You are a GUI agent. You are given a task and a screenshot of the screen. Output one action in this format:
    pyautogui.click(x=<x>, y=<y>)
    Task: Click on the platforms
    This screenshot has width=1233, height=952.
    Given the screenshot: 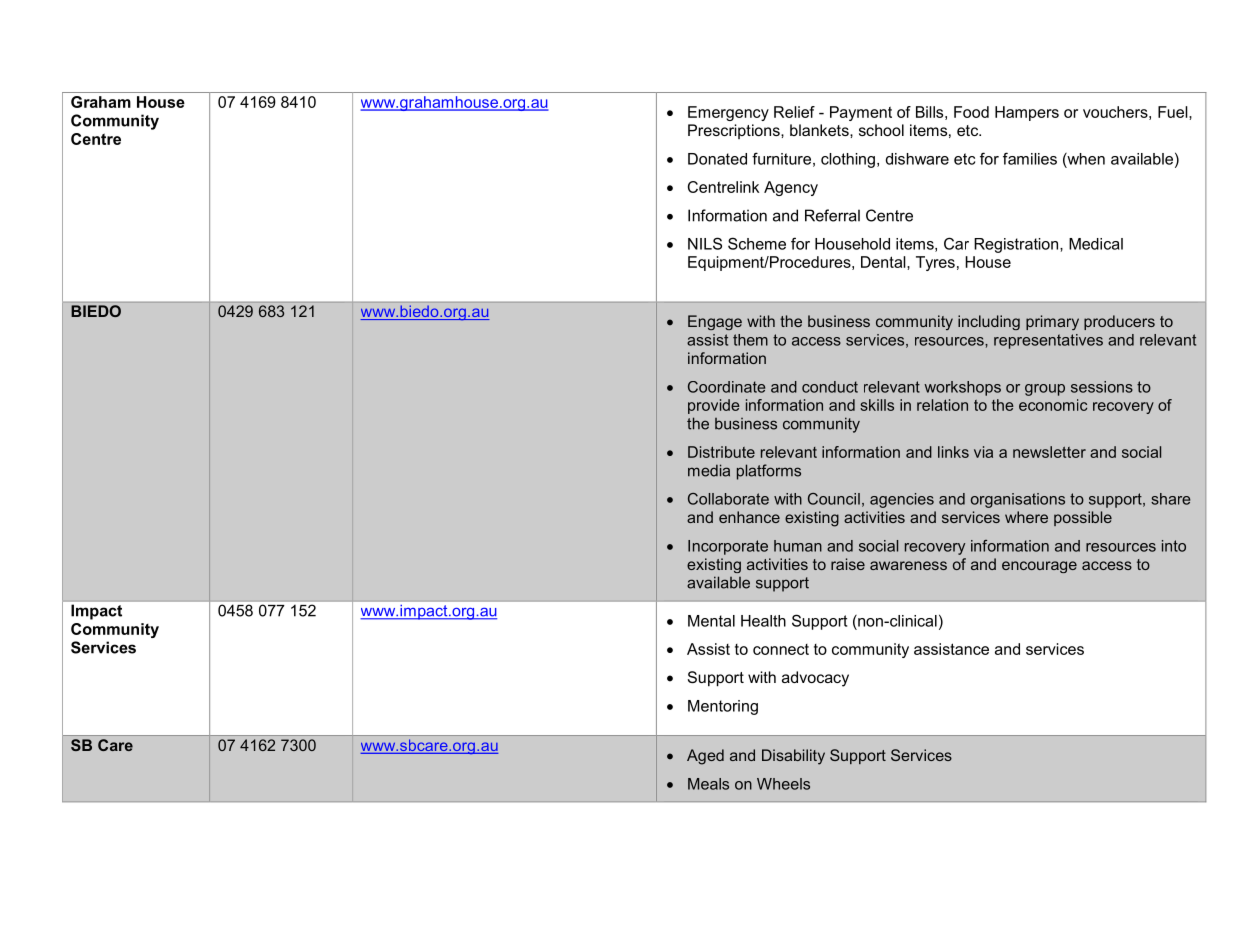 What is the action you would take?
    pyautogui.click(x=769, y=472)
